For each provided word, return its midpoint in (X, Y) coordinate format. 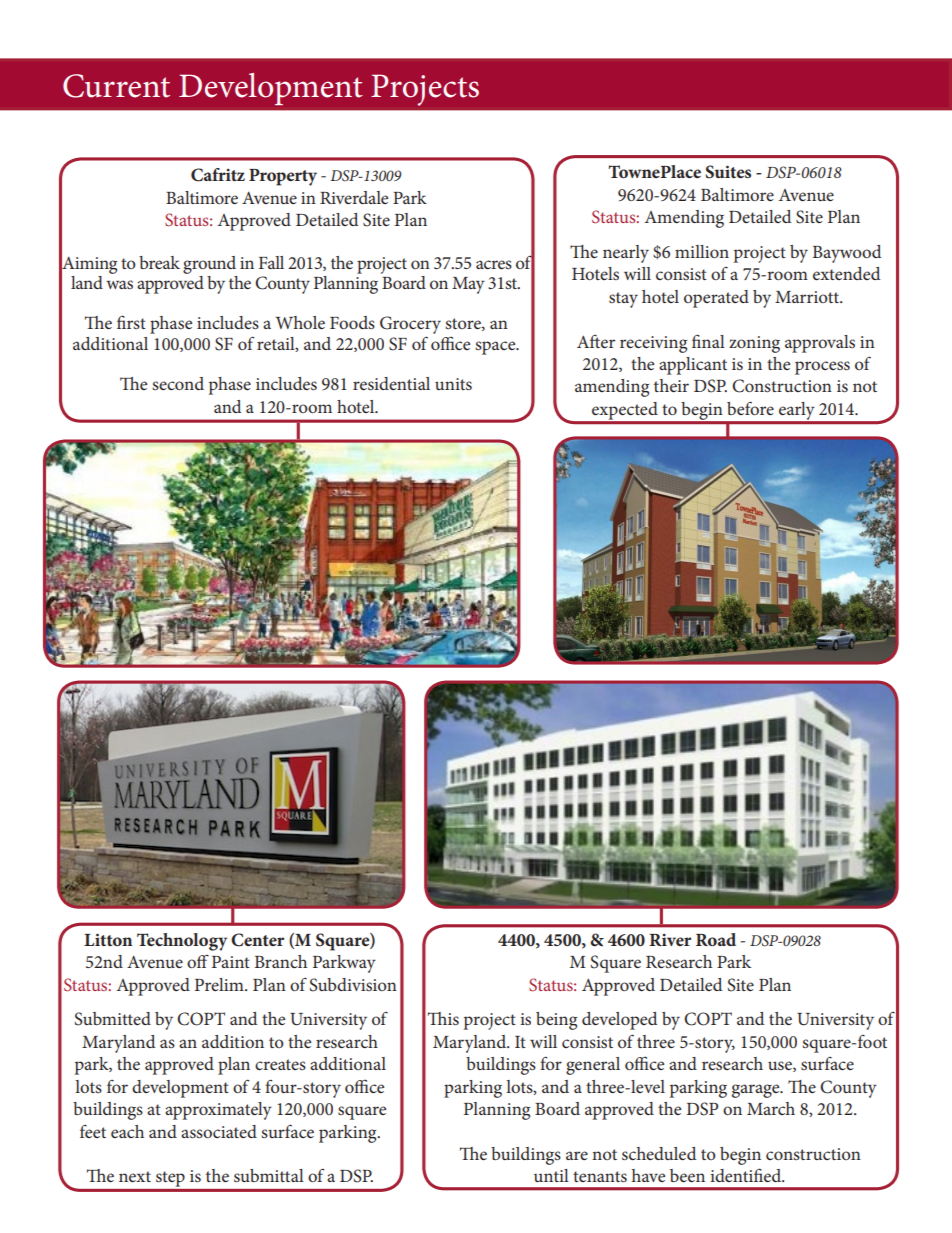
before (750, 408)
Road (716, 939)
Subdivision (353, 985)
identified (747, 1175)
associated (219, 1131)
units (453, 384)
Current (116, 86)
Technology (182, 942)
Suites (728, 172)
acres (494, 264)
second (178, 383)
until (551, 1175)
